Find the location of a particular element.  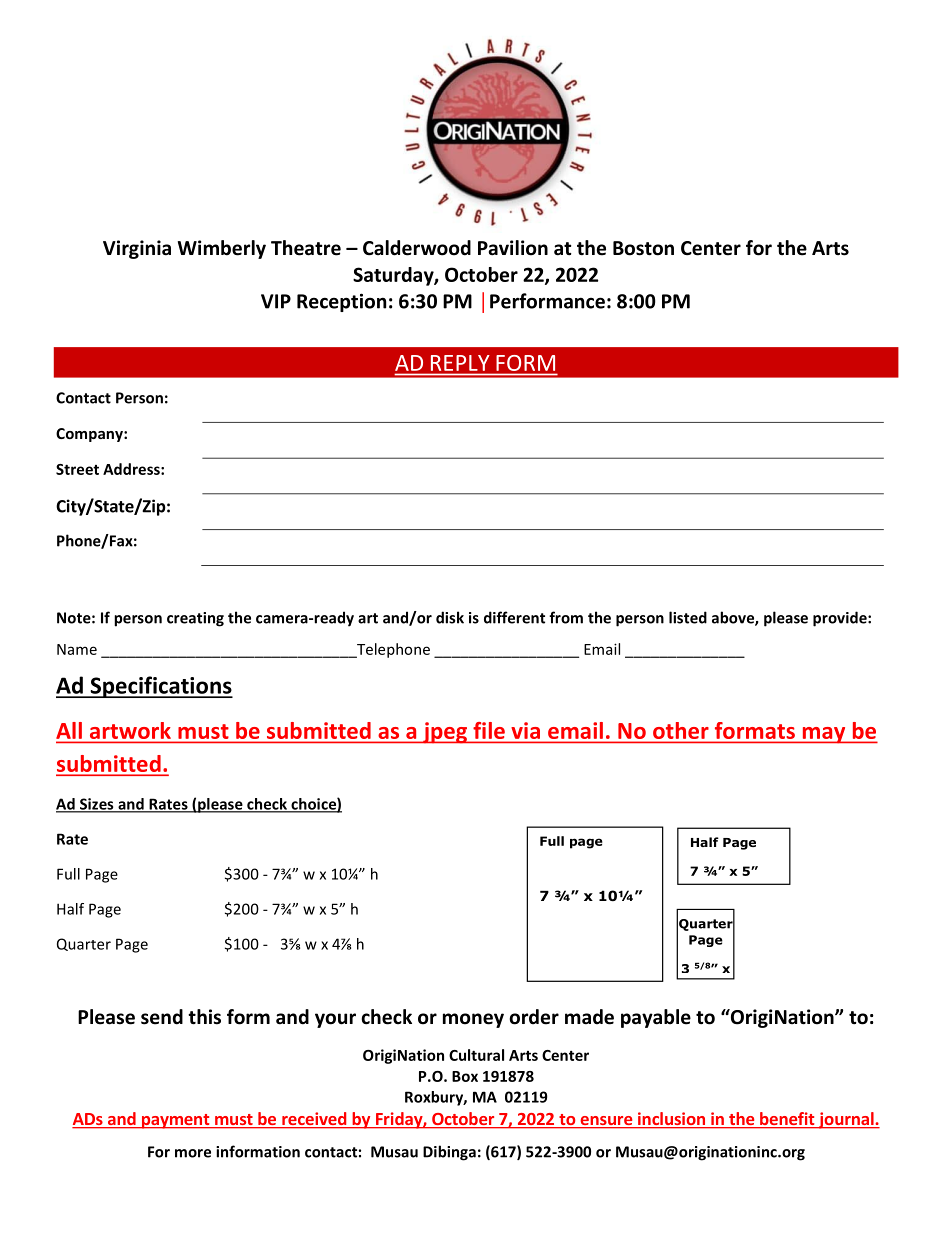

Box is located at coordinates (465, 1076).
